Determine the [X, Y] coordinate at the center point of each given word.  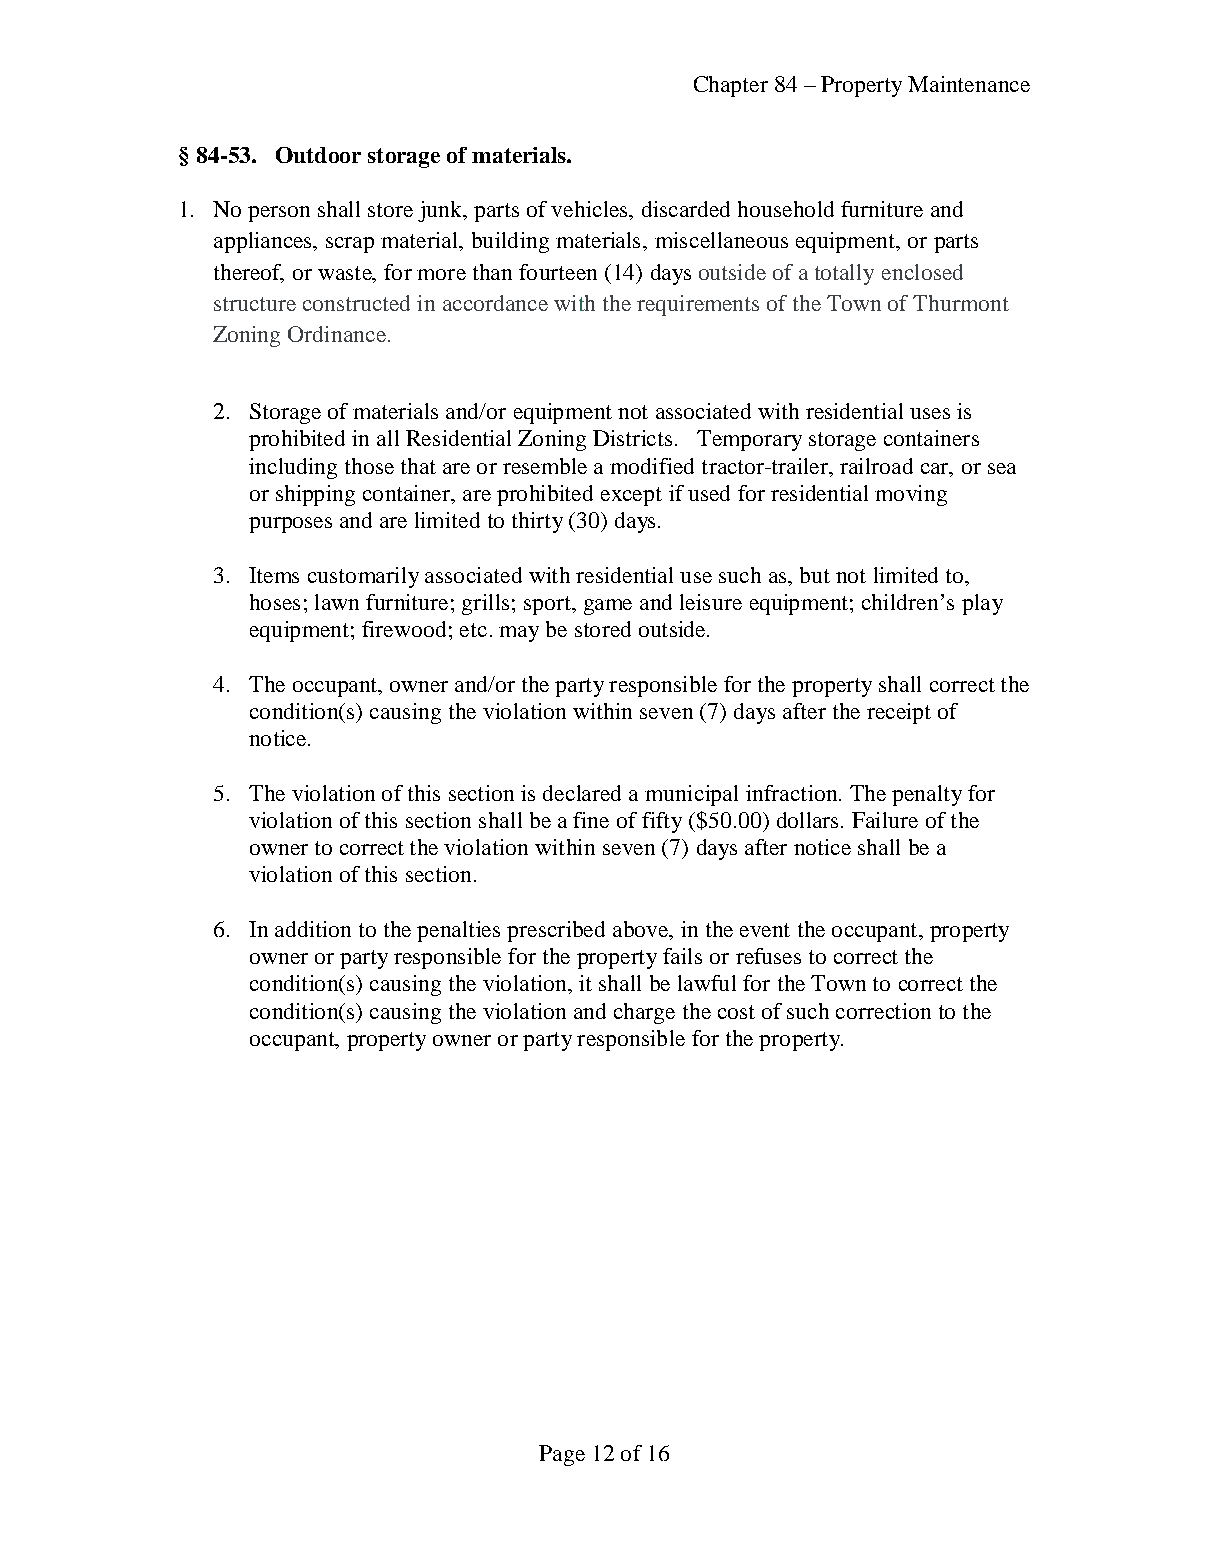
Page [562, 1455]
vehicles [590, 209]
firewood [404, 629]
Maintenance [969, 84]
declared [582, 793]
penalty [927, 795]
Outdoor [318, 155]
